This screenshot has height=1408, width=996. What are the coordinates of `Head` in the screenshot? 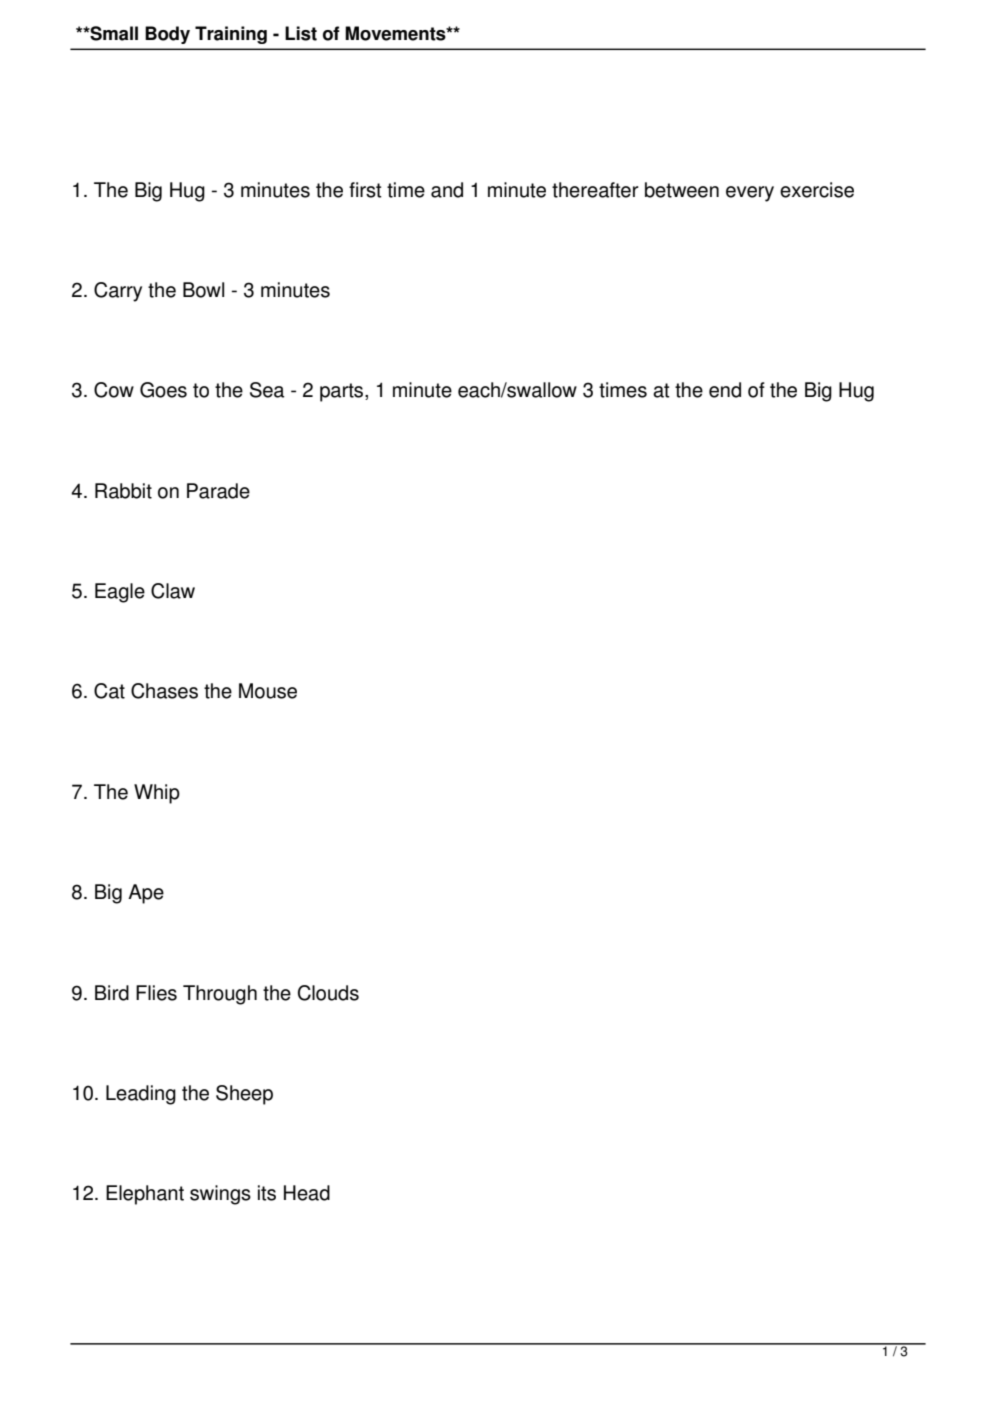 It's located at (307, 1193).
